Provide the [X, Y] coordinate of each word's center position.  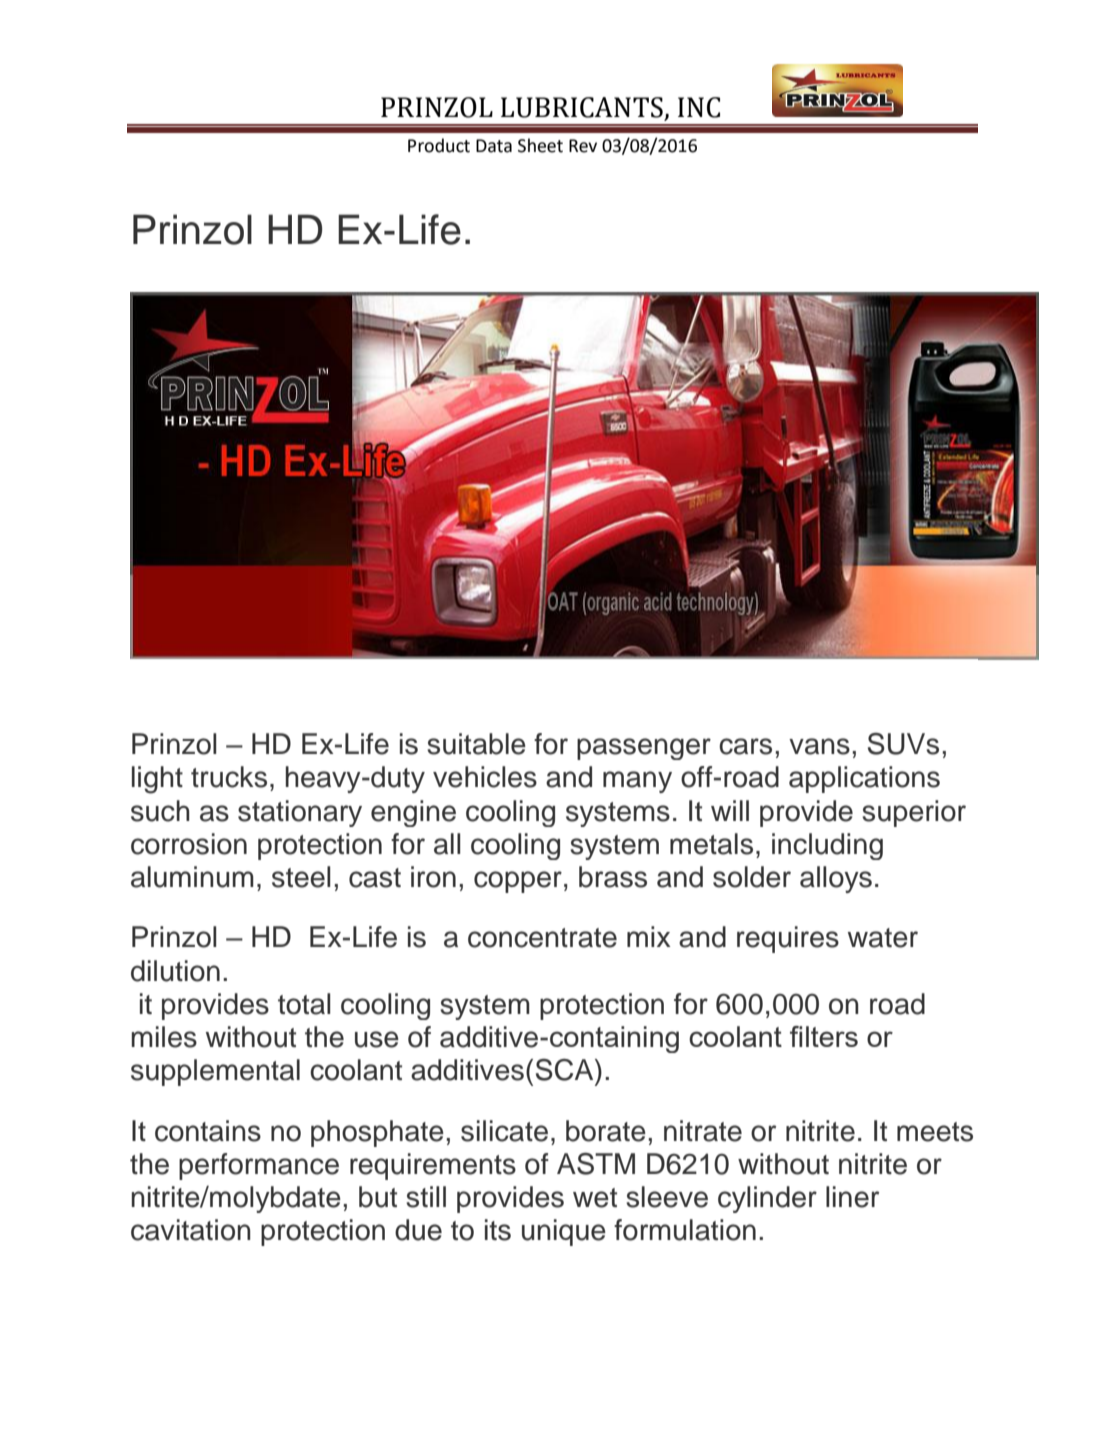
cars [745, 746]
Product [439, 145]
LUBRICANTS [582, 107]
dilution [175, 971]
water [883, 938]
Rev [583, 146]
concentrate [542, 938]
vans [819, 746]
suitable [476, 744]
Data [494, 146]
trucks [229, 777]
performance [259, 1166]
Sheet [540, 145]
